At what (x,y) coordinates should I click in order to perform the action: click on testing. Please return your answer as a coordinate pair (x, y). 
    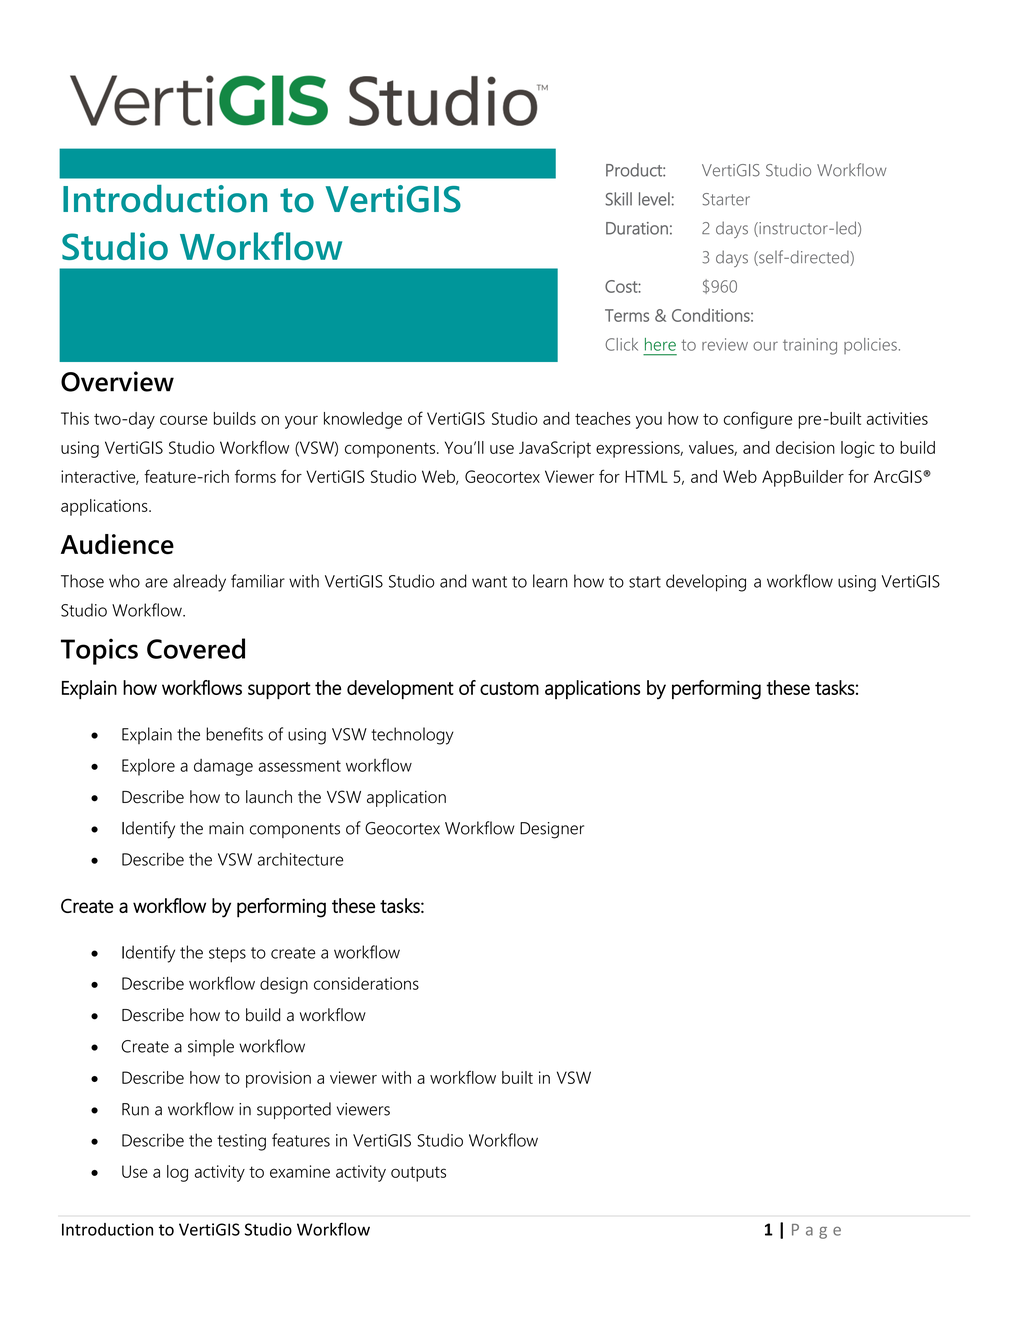
    Looking at the image, I should click on (241, 1142).
